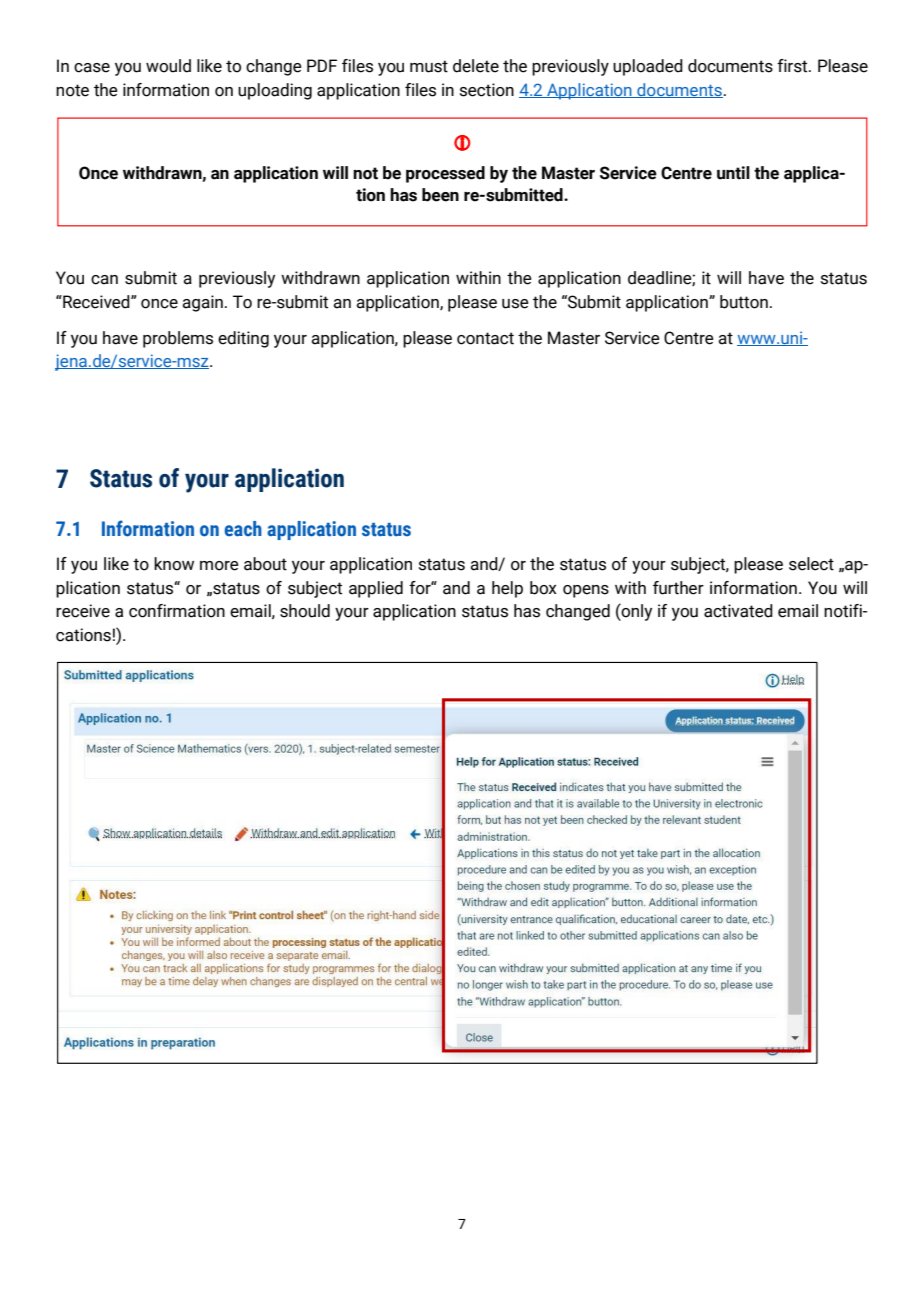  I want to click on know, so click(174, 564).
